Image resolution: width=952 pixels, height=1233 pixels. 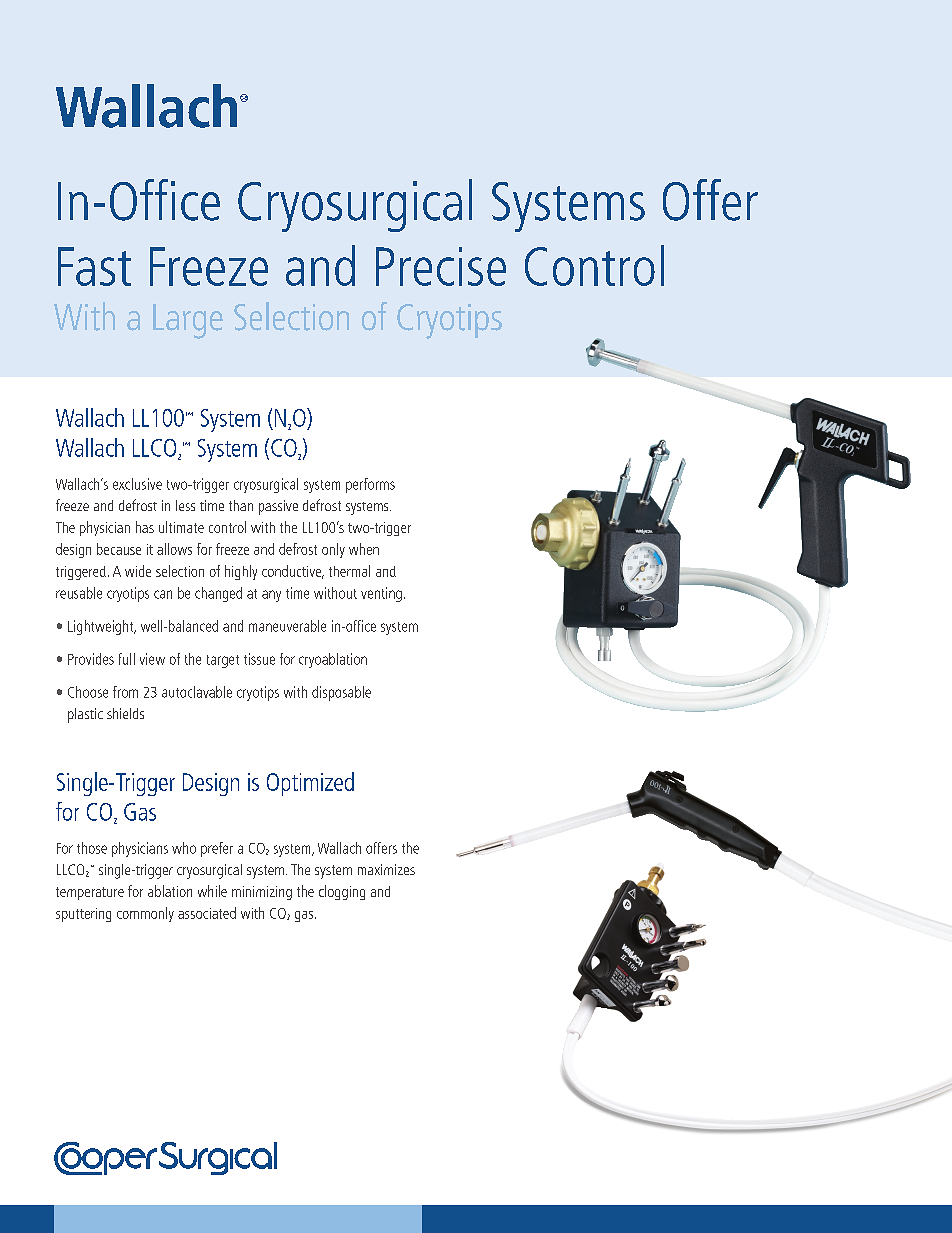 What do you see at coordinates (90, 893) in the document?
I see `temperature` at bounding box center [90, 893].
